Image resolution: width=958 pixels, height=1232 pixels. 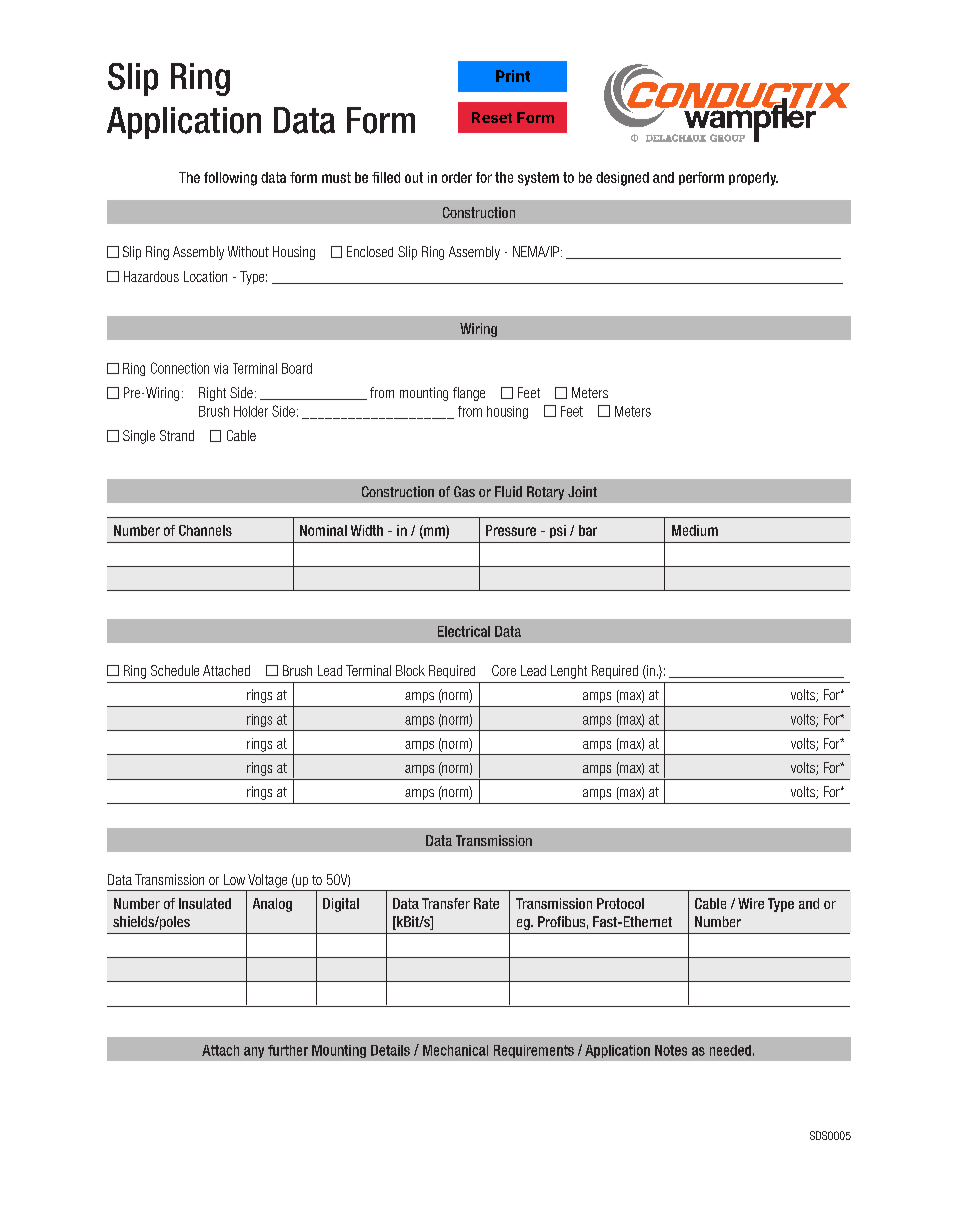 I want to click on Schedule, so click(x=175, y=670).
